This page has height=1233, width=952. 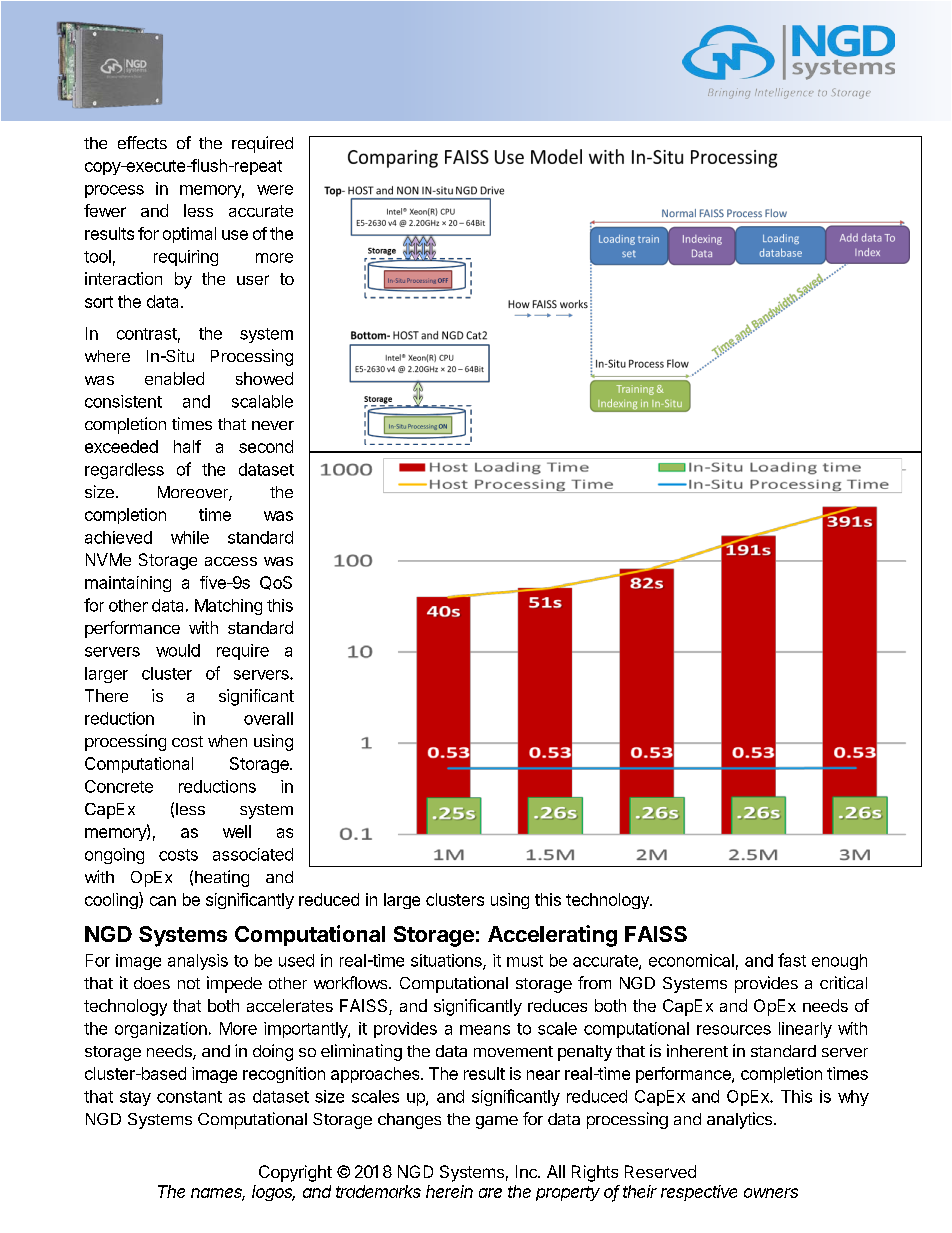 I want to click on fast, so click(x=792, y=960).
